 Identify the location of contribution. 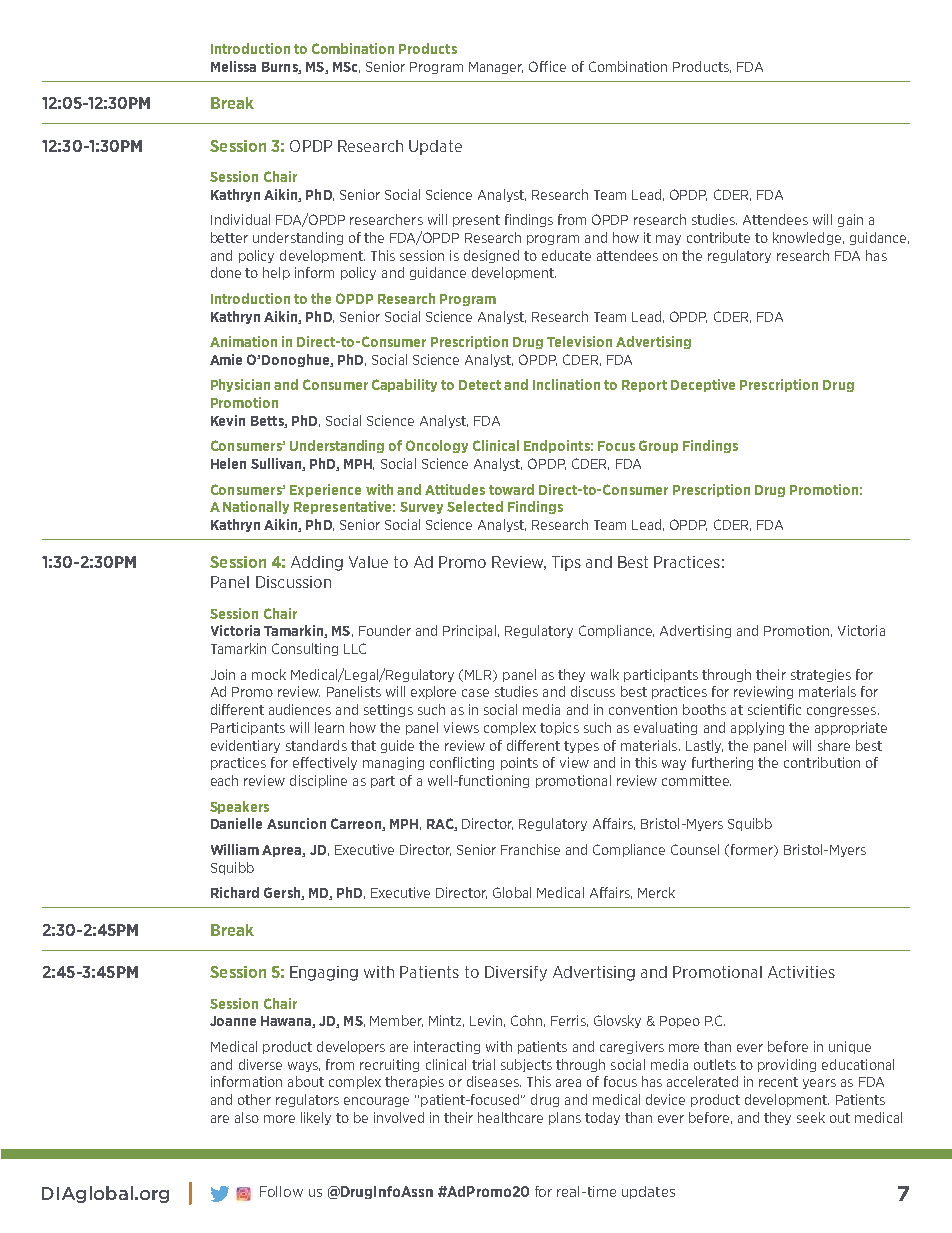
(822, 762).
